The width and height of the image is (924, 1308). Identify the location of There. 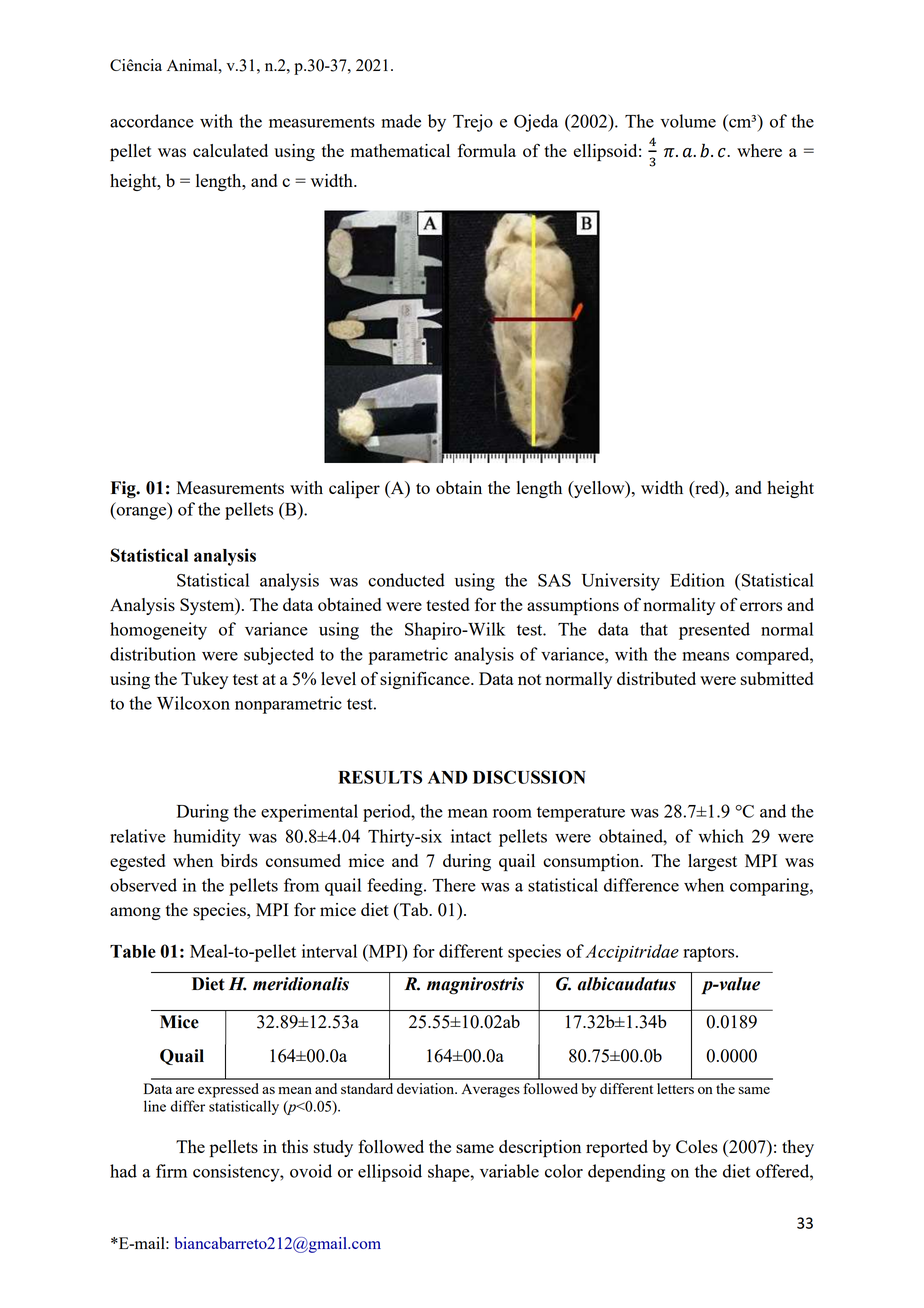
(454, 885).
